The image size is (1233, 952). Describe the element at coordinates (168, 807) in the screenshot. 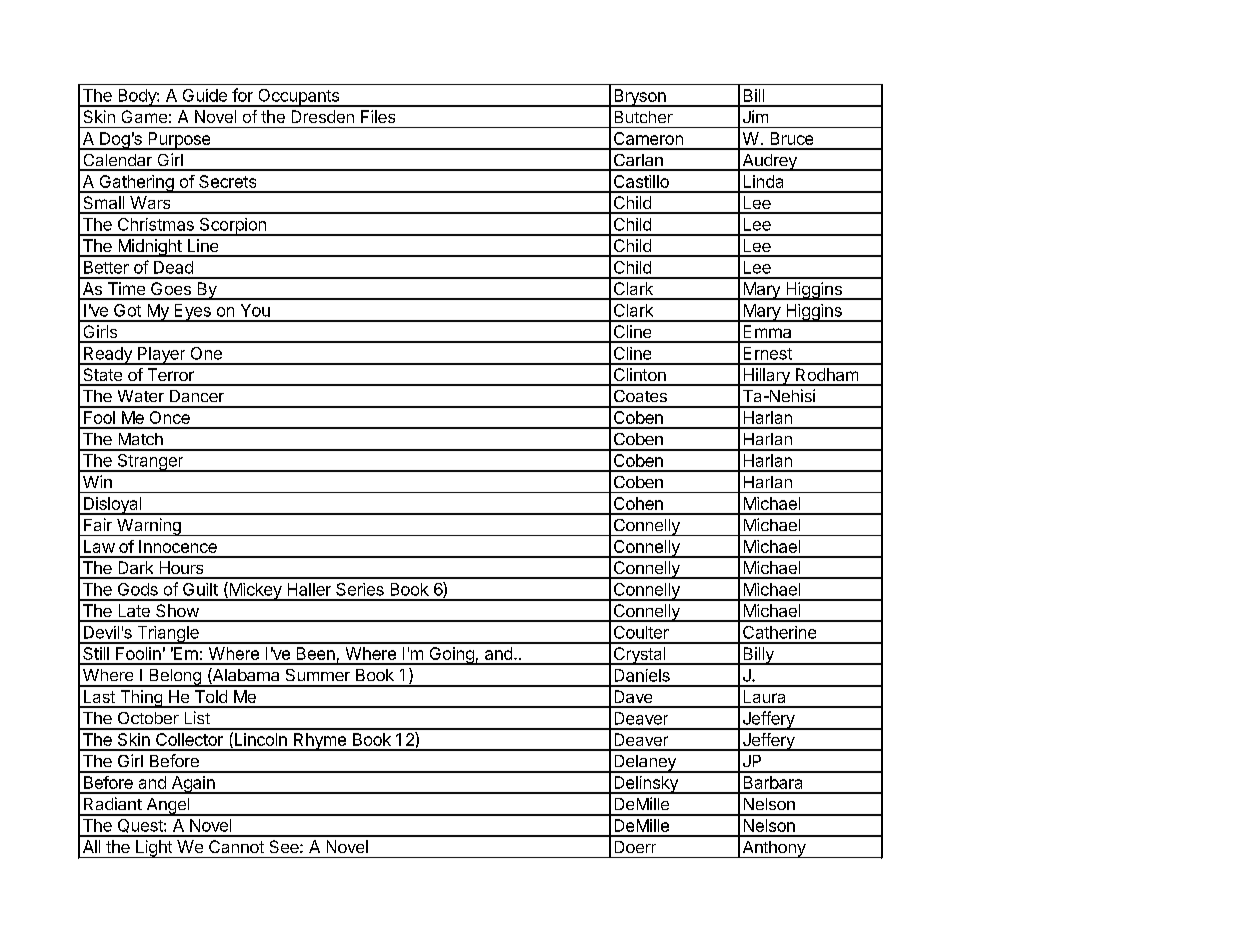

I see `Angel` at that location.
